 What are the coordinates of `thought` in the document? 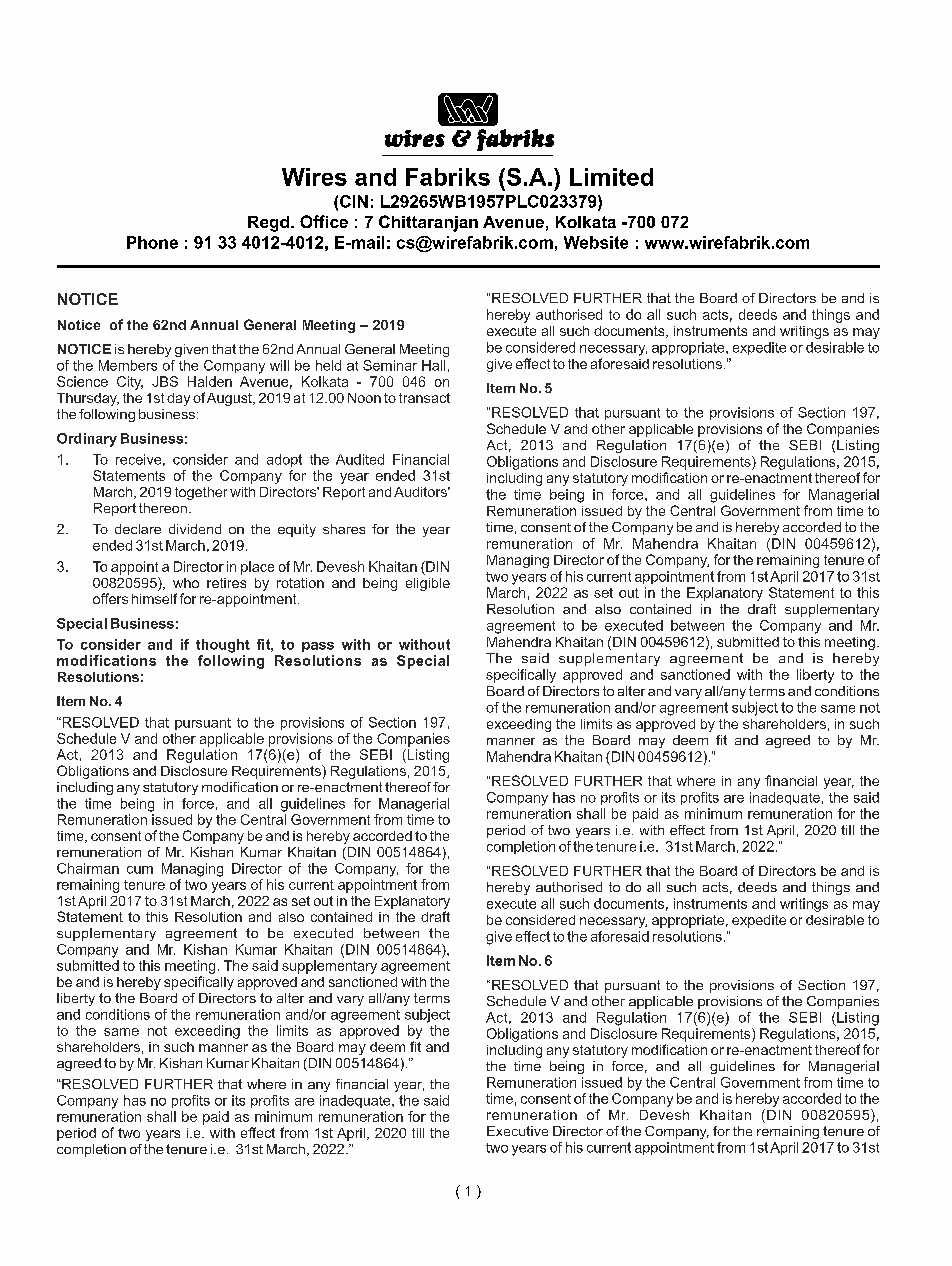 It's located at (223, 646).
